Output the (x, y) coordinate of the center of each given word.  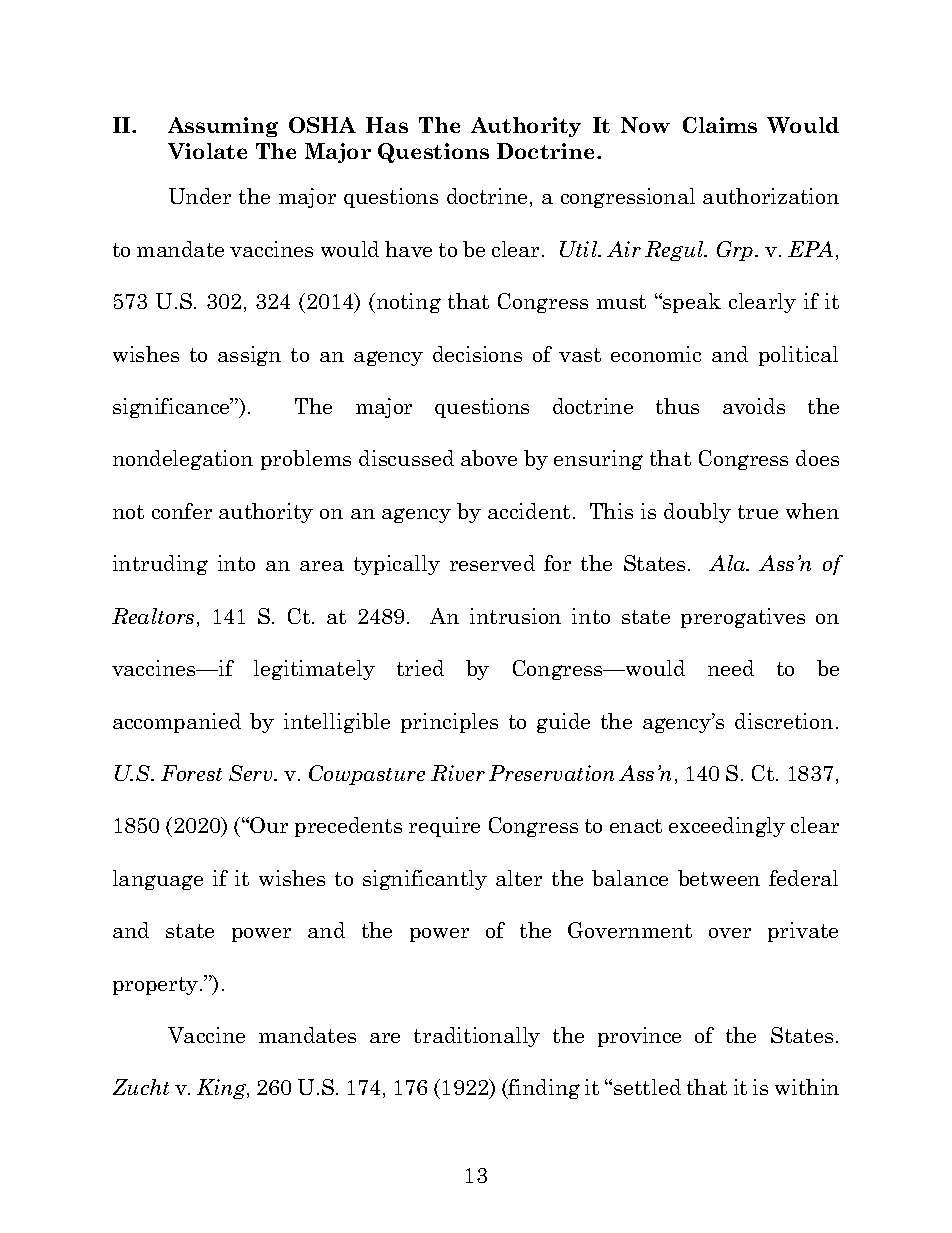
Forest (191, 773)
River (458, 773)
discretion (784, 721)
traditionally (477, 1037)
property (157, 986)
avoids (754, 406)
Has (387, 125)
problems (306, 460)
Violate (207, 151)
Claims (720, 125)
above (489, 458)
